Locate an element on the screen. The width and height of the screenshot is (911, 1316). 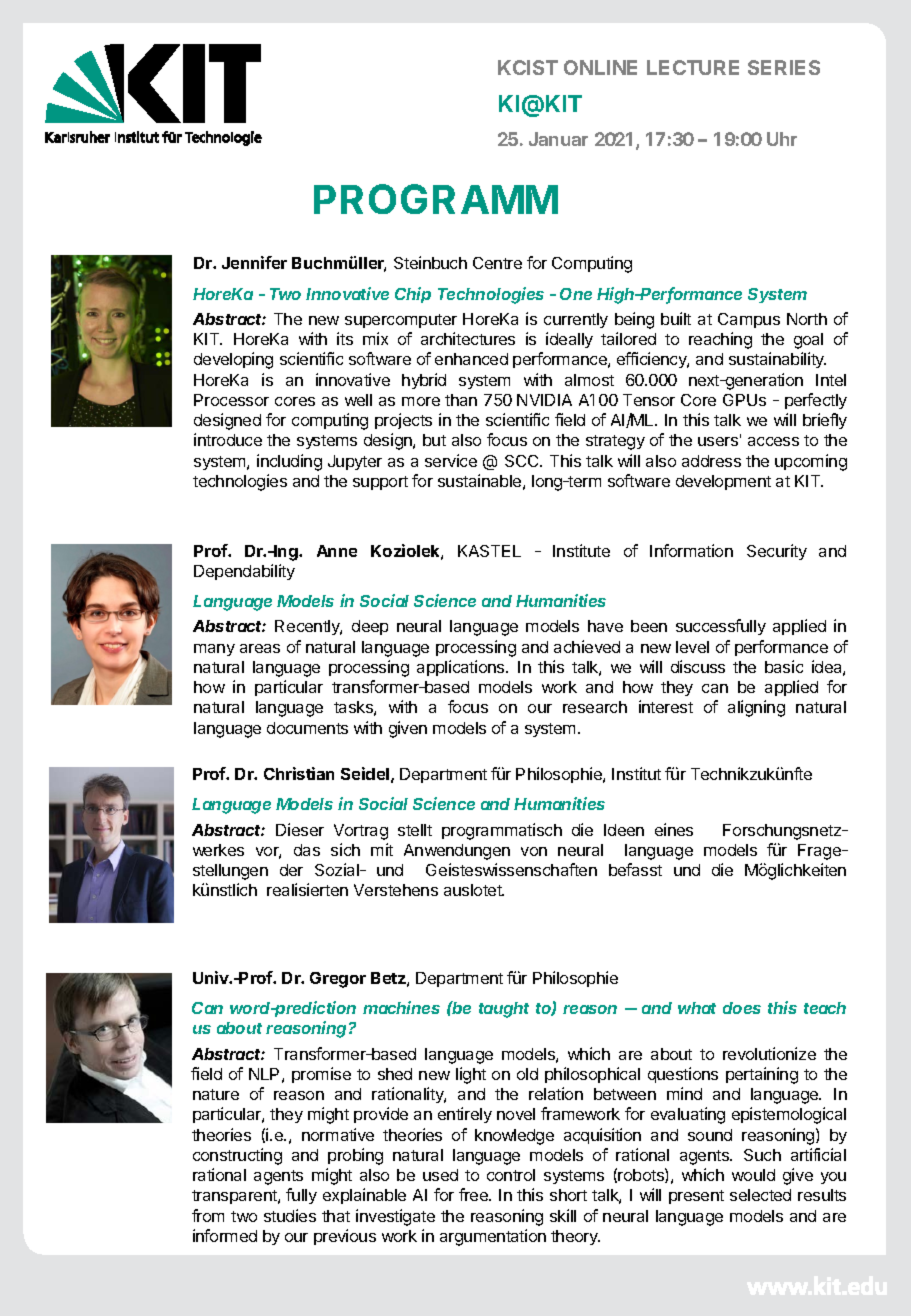
Jennifer is located at coordinates (254, 262).
